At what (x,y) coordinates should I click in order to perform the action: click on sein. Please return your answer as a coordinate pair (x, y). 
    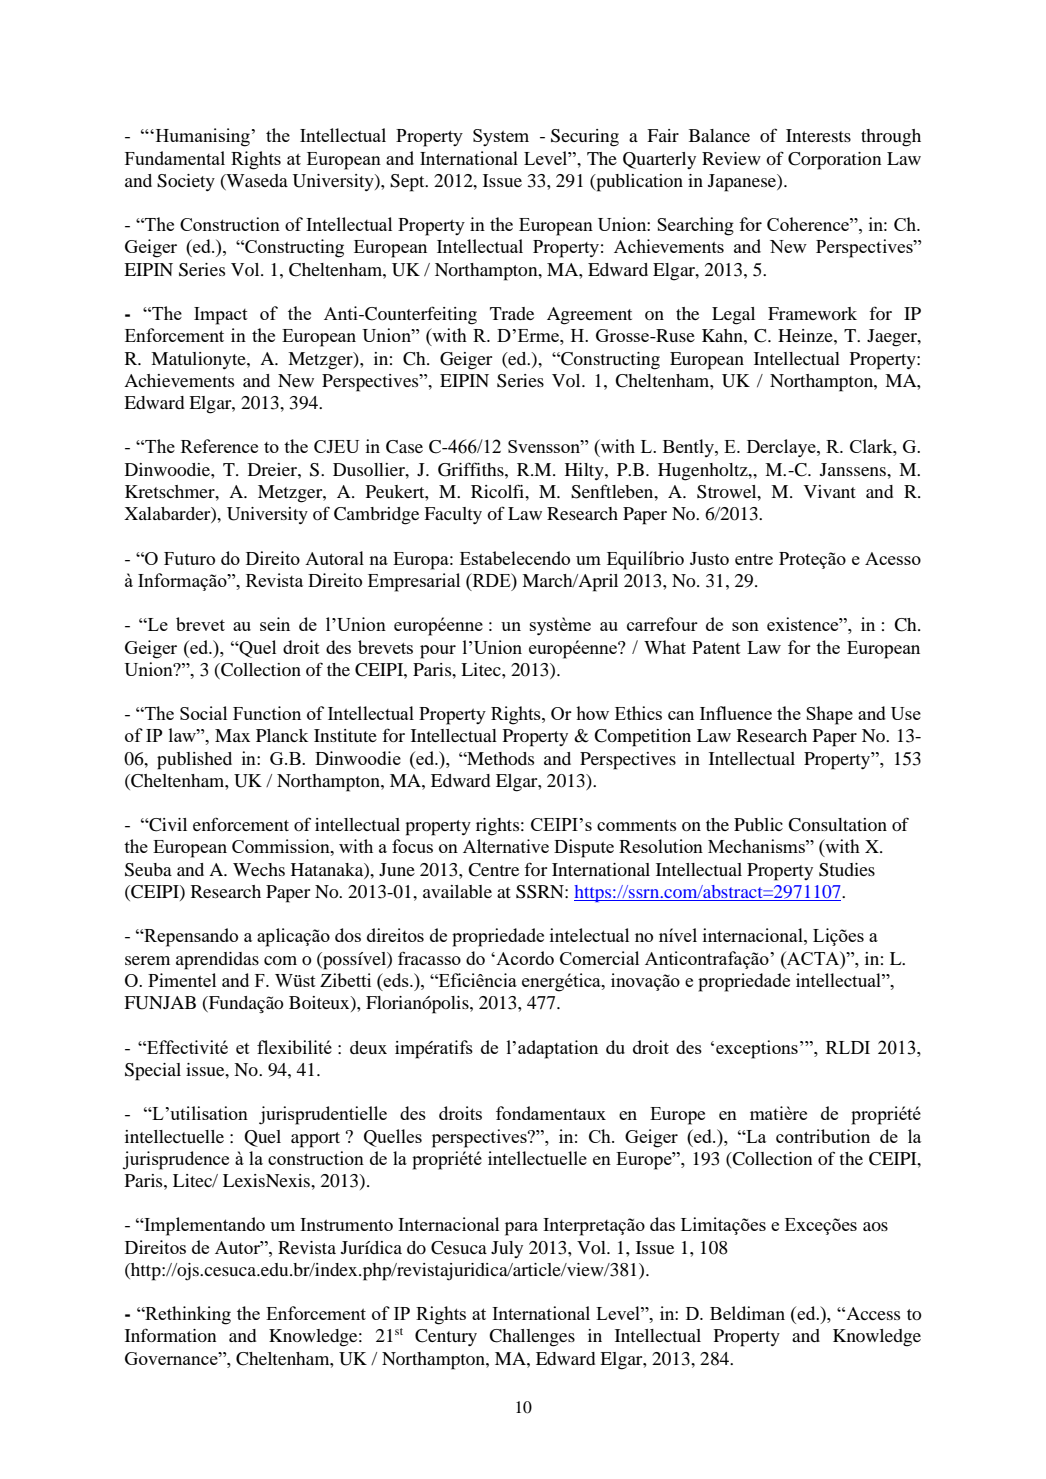
    Looking at the image, I should click on (275, 624).
